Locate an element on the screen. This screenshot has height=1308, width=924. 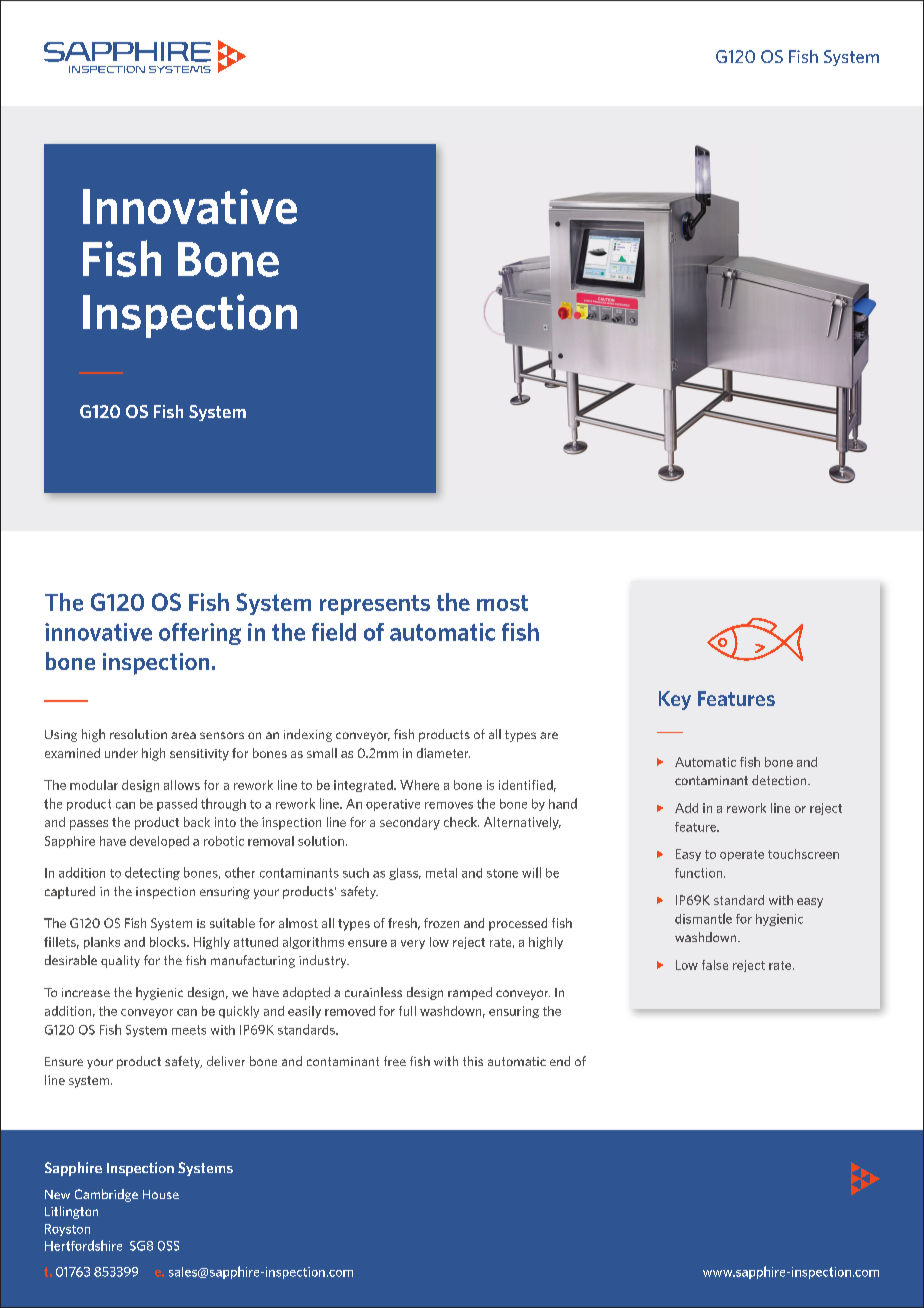
offering is located at coordinates (200, 634).
